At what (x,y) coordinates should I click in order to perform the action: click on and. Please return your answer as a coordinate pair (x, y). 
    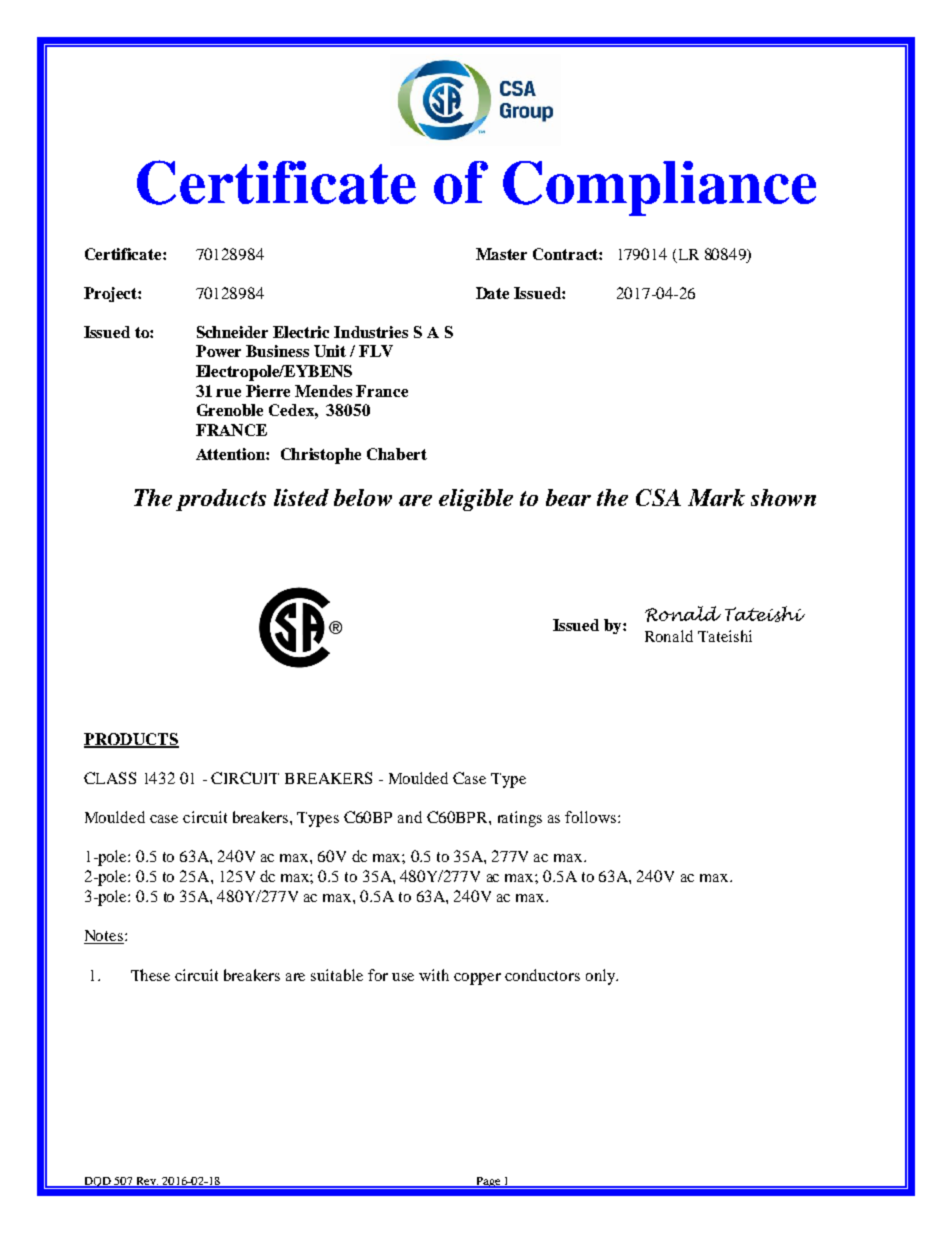
    Looking at the image, I should click on (410, 817).
